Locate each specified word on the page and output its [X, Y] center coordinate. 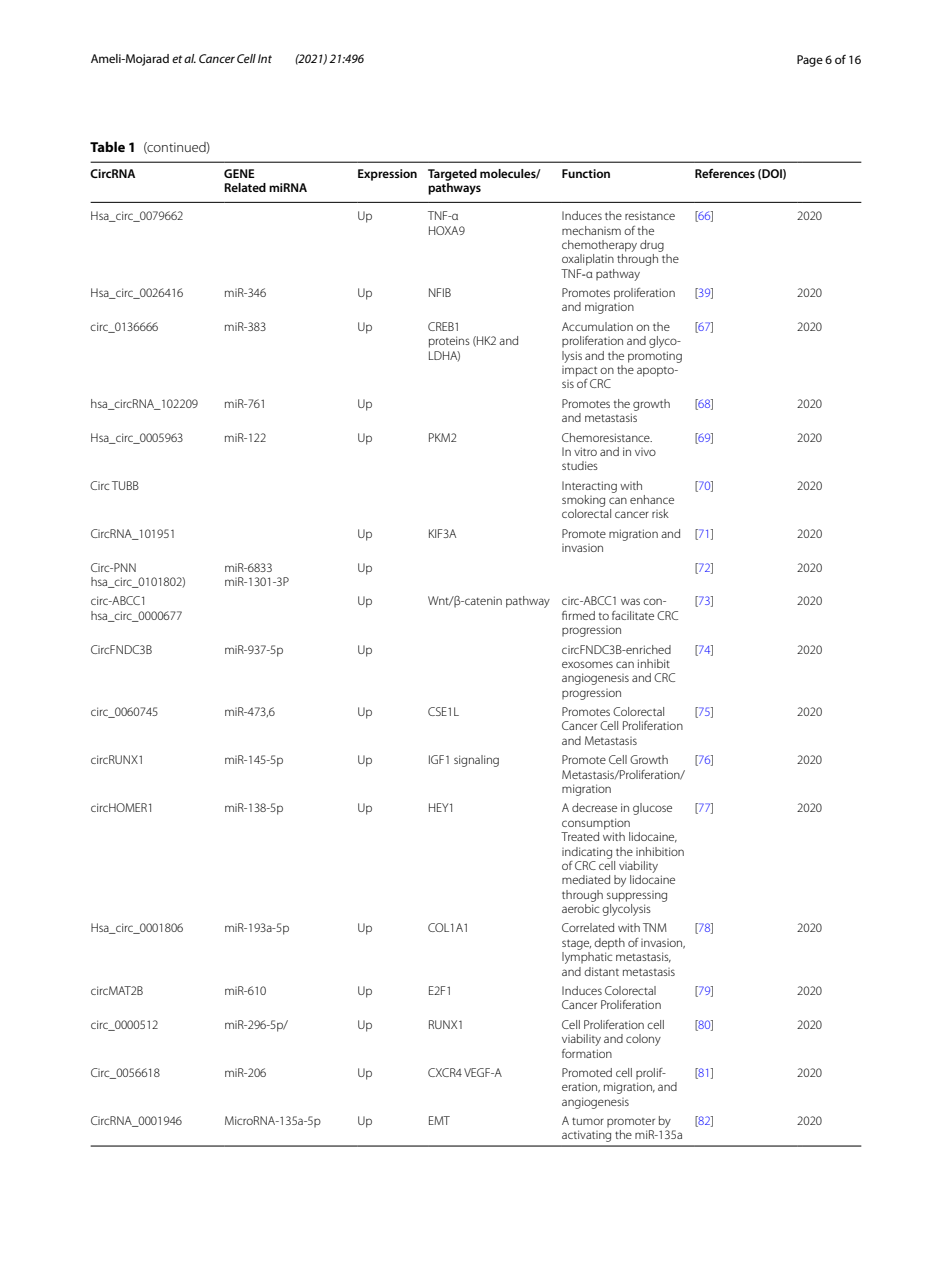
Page [810, 61]
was [630, 601]
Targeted [452, 175]
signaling [476, 761]
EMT [439, 1120]
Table [107, 146]
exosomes [587, 664]
